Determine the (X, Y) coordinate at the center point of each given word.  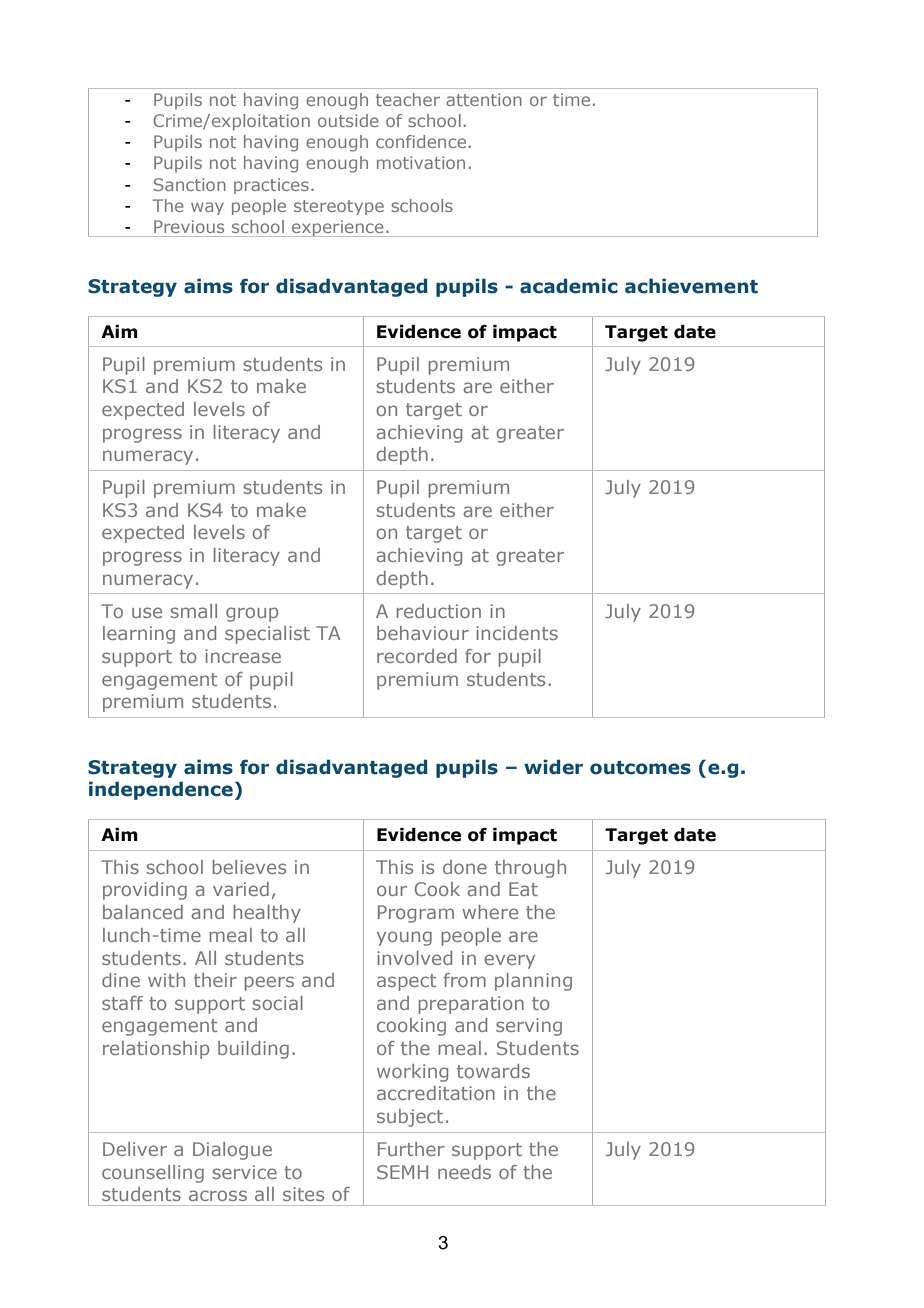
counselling (153, 1174)
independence (161, 790)
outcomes (640, 768)
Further (411, 1149)
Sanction (190, 184)
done (465, 867)
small (194, 611)
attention (484, 99)
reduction (439, 611)
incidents (517, 633)
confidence (421, 141)
